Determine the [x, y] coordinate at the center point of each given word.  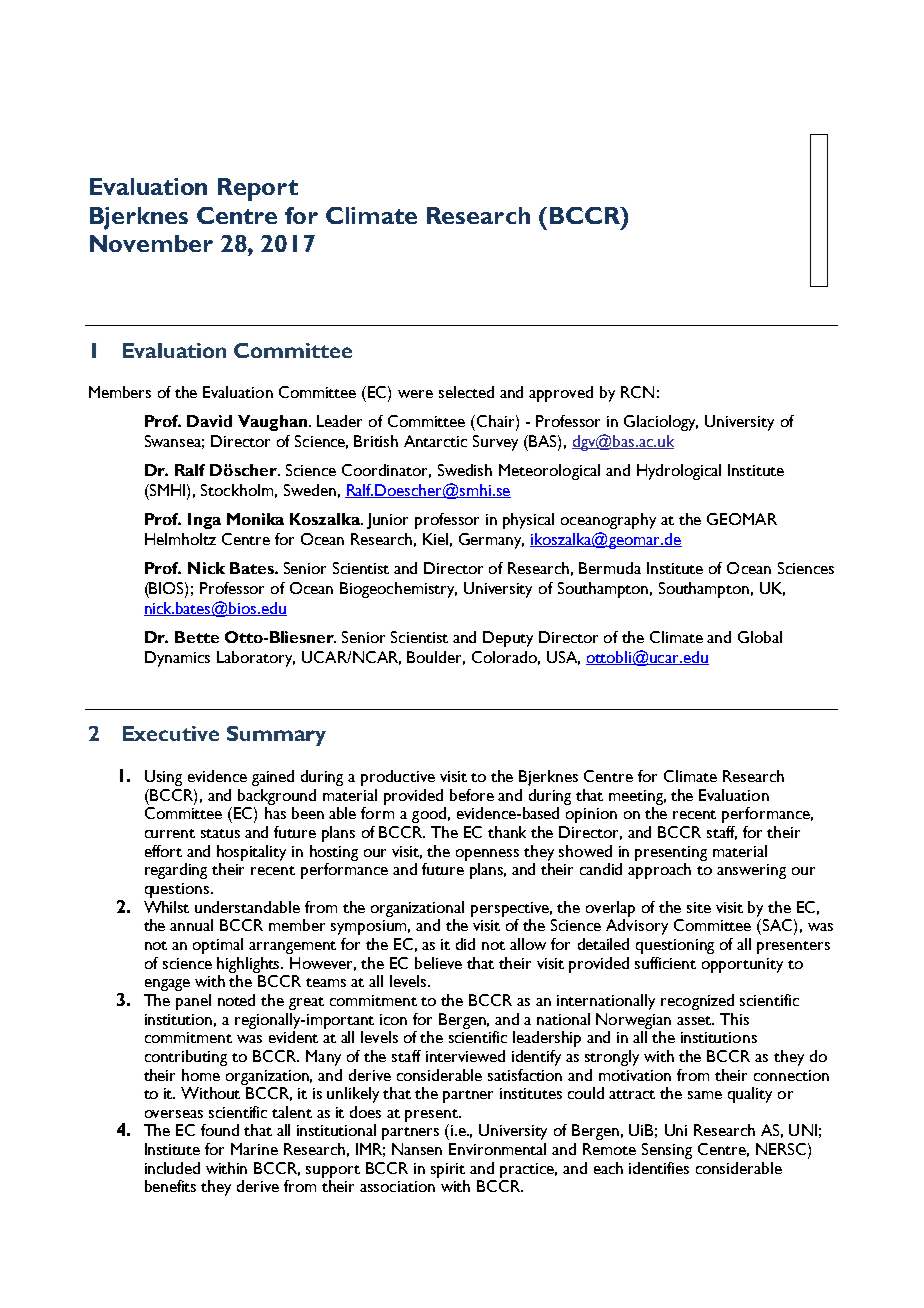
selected [466, 392]
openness [487, 855]
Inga [204, 521]
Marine [254, 1149]
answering [751, 871]
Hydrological [679, 472]
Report [258, 189]
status [220, 833]
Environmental [497, 1149]
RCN [637, 392]
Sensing [667, 1151]
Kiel [435, 539]
